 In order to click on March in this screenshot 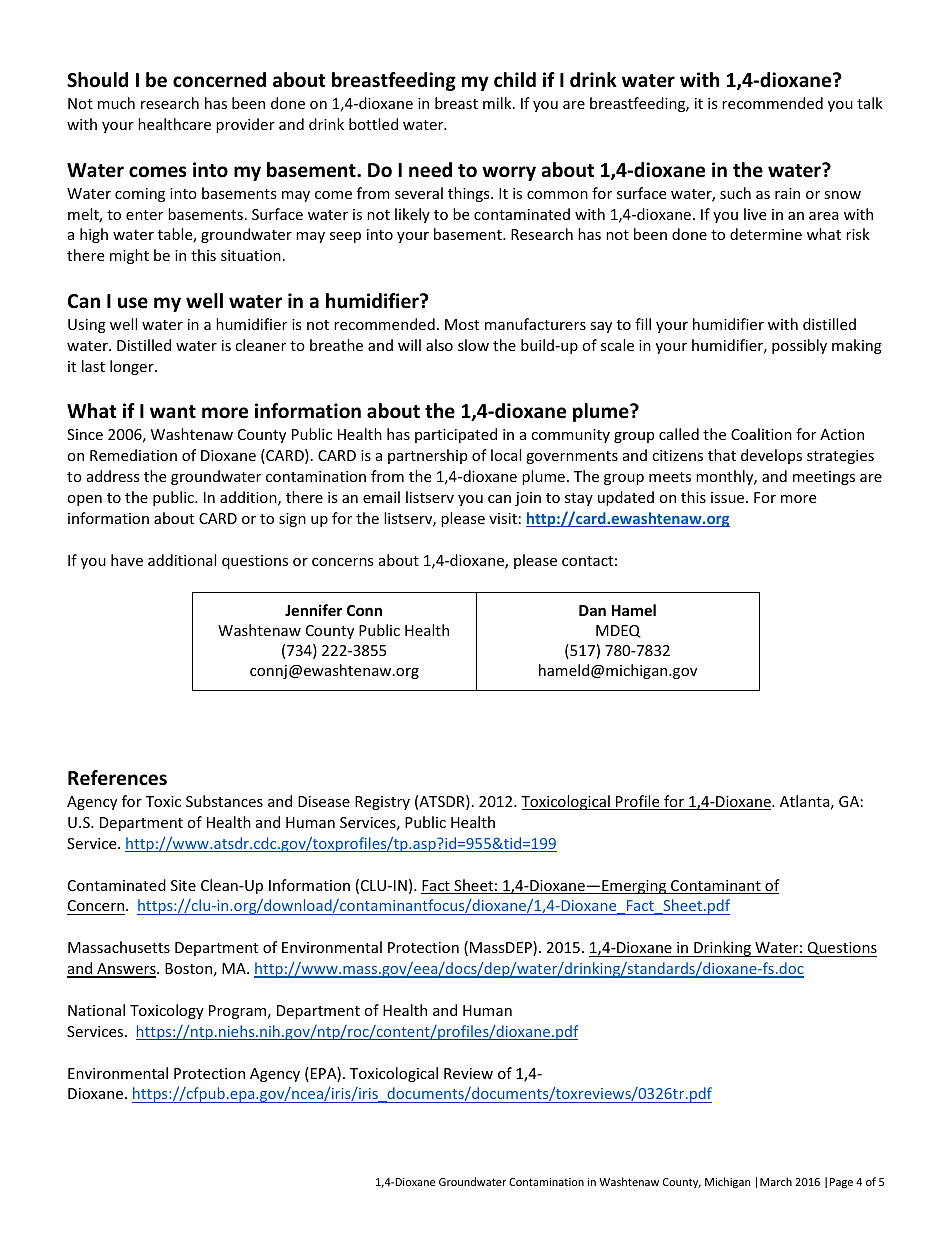, I will do `click(776, 1181)`.
